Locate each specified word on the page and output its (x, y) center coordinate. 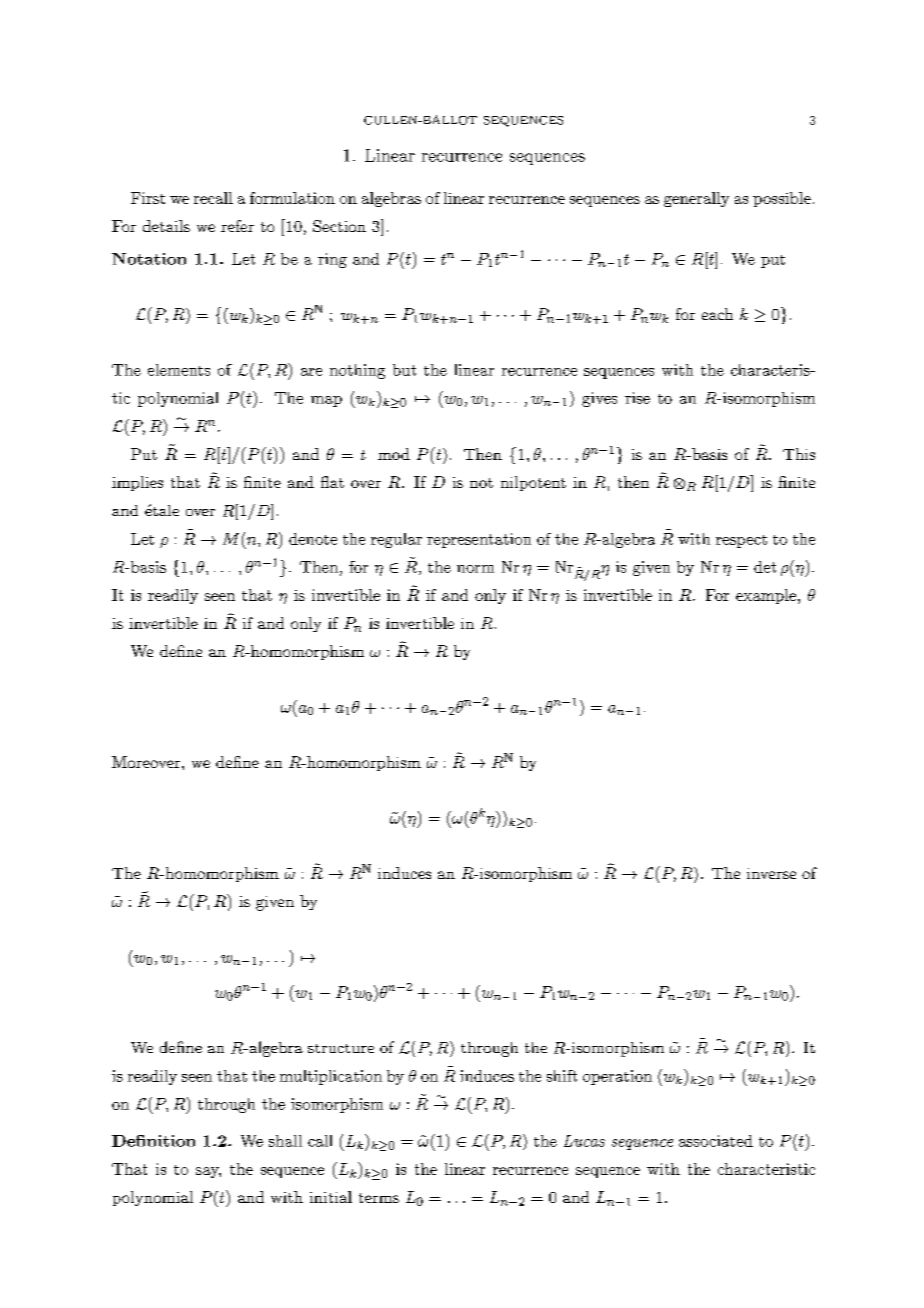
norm (475, 569)
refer (237, 226)
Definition (153, 1141)
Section (339, 226)
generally (696, 199)
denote (313, 539)
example (766, 596)
